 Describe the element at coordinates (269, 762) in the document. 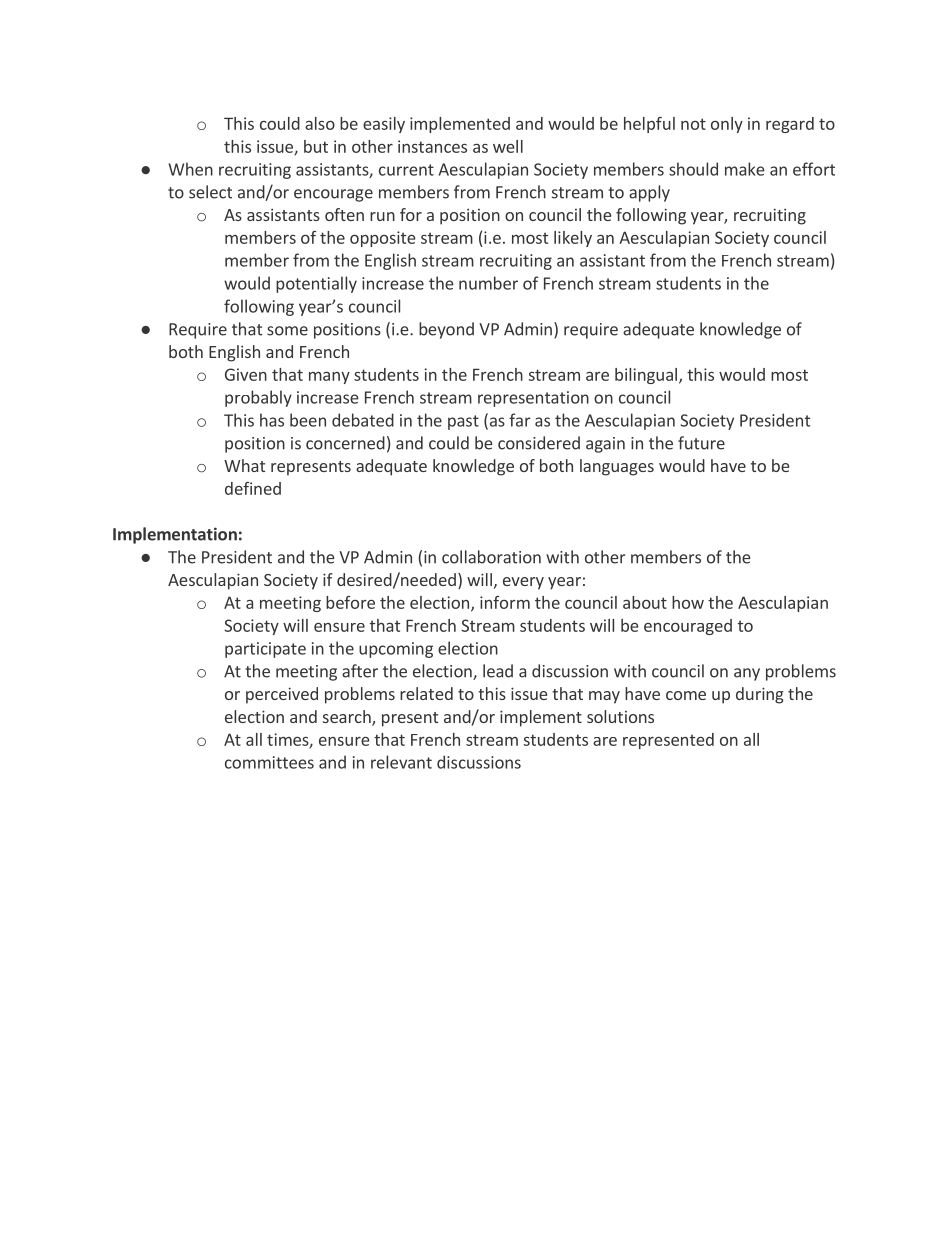

I see `committees` at that location.
